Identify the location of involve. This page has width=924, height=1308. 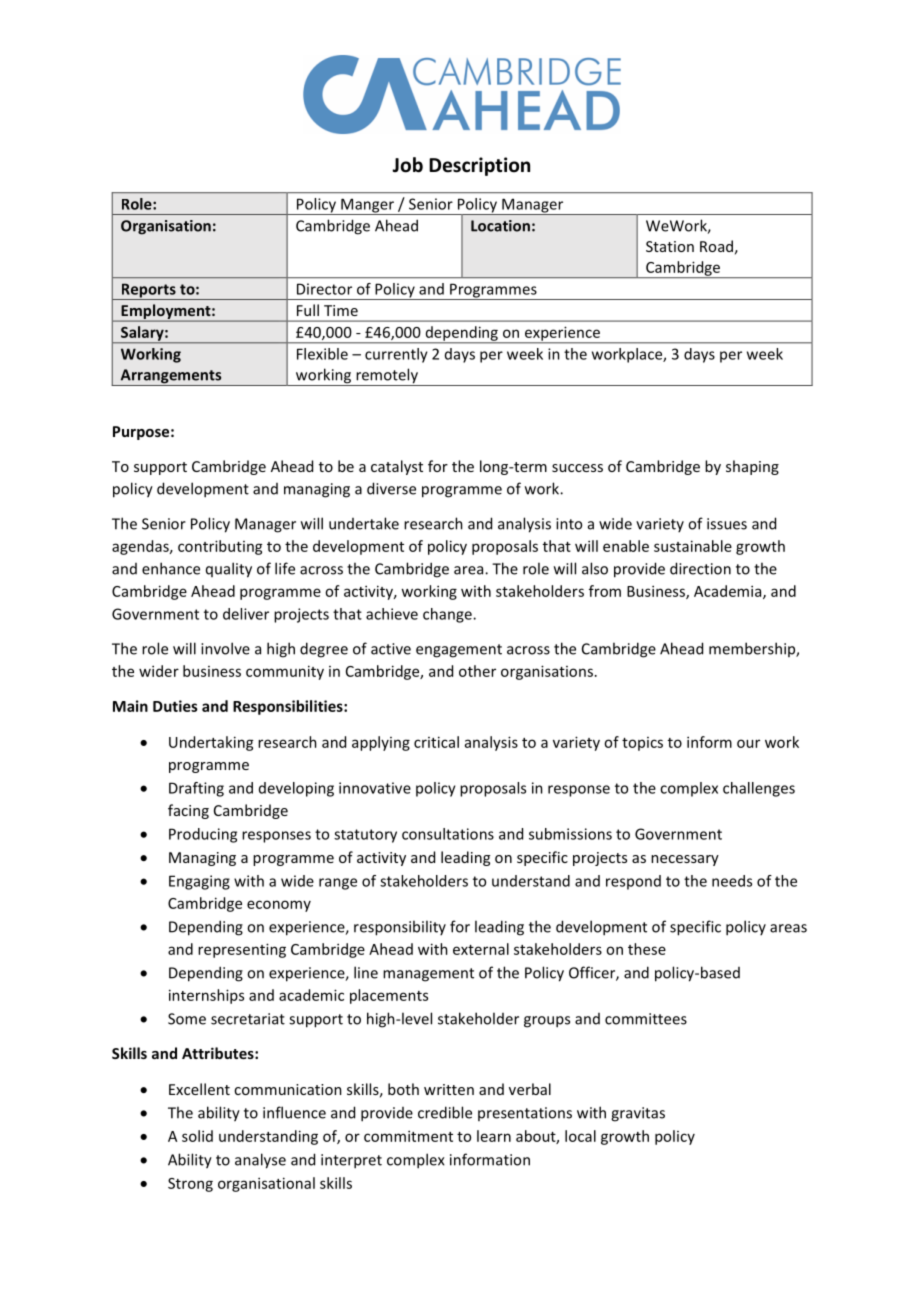
(225, 648).
